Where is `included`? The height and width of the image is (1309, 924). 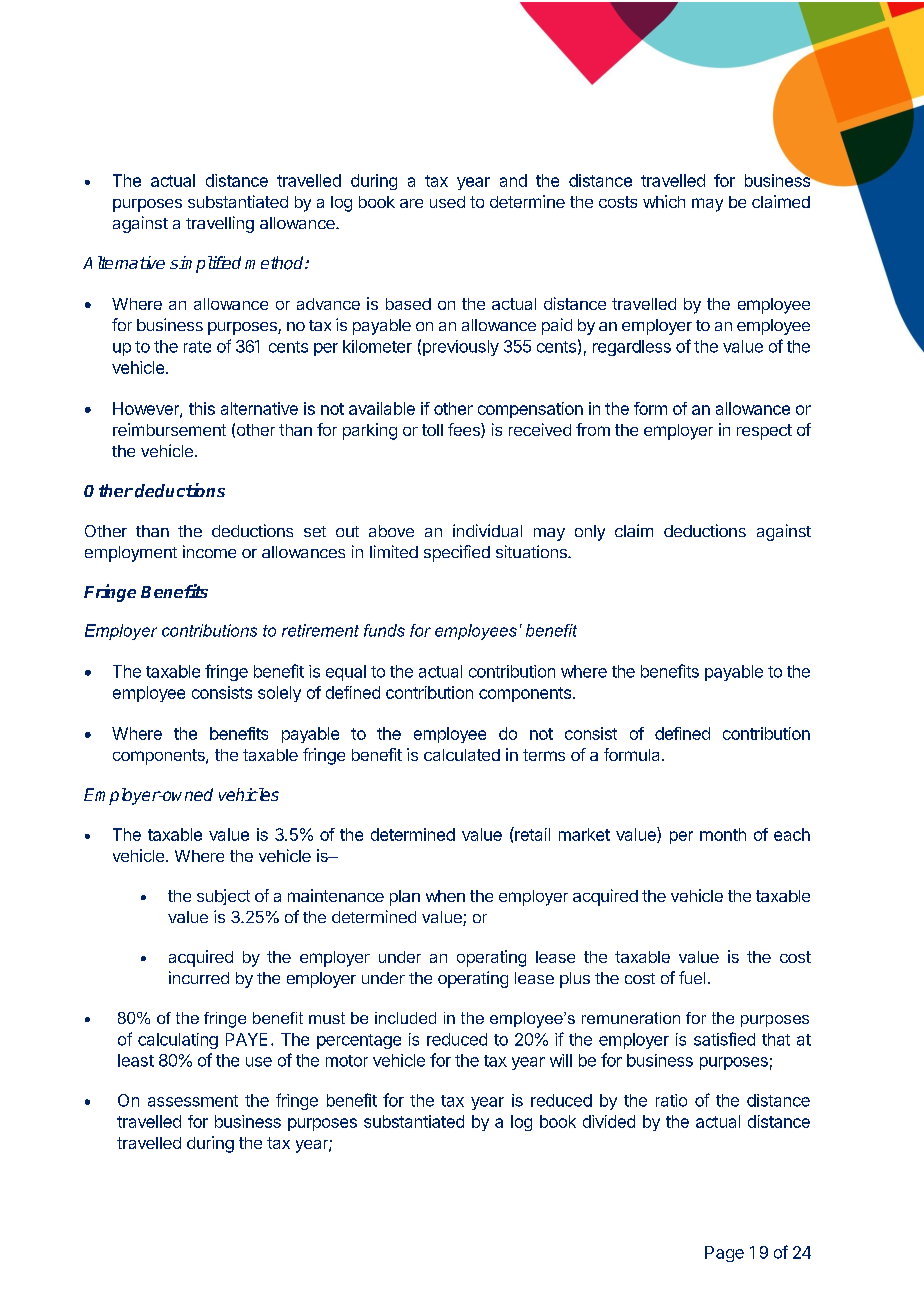 included is located at coordinates (405, 1018).
